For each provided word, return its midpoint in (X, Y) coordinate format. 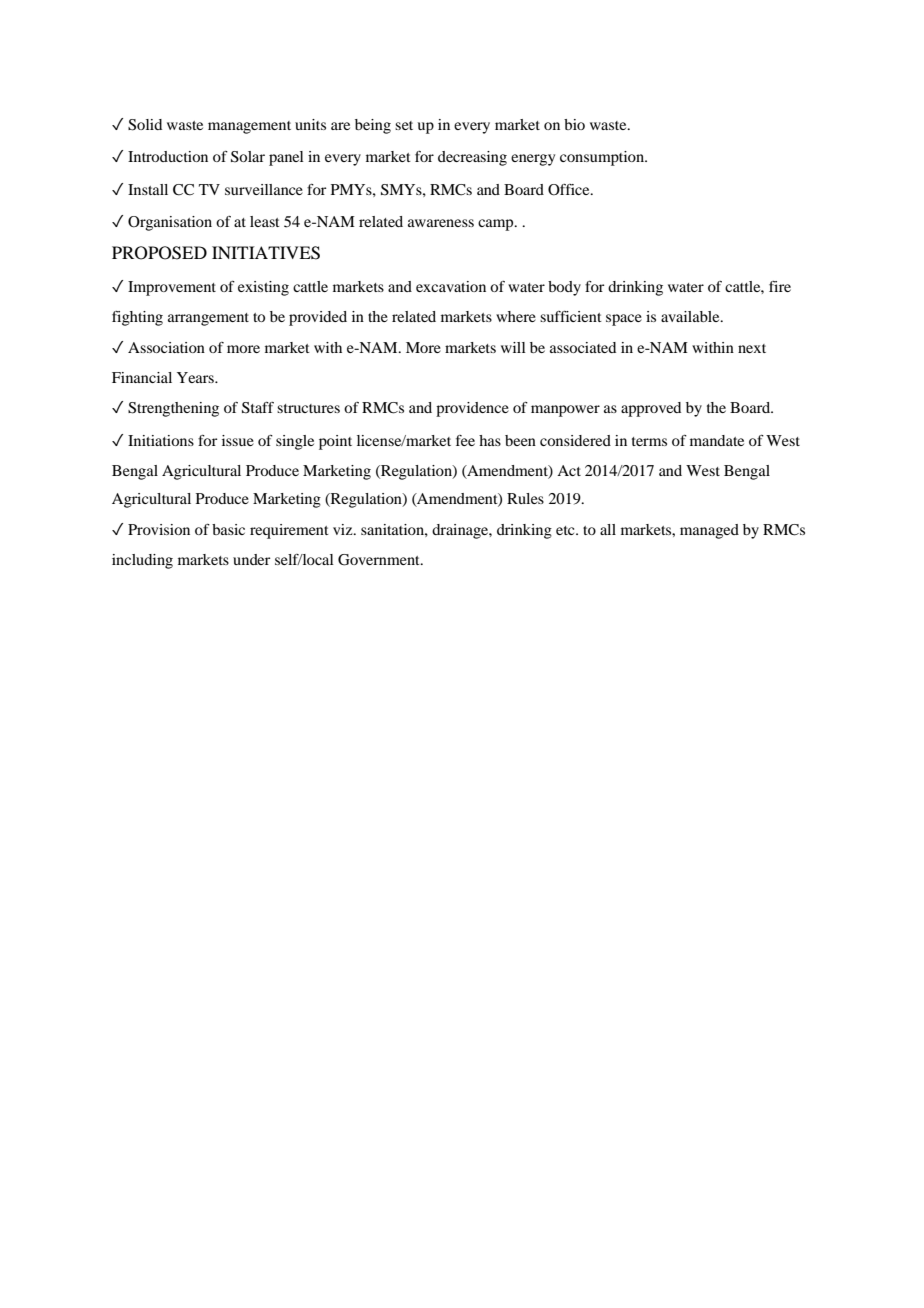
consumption (603, 158)
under (251, 559)
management (249, 127)
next (752, 348)
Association (166, 347)
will (513, 347)
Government (380, 560)
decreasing (472, 158)
